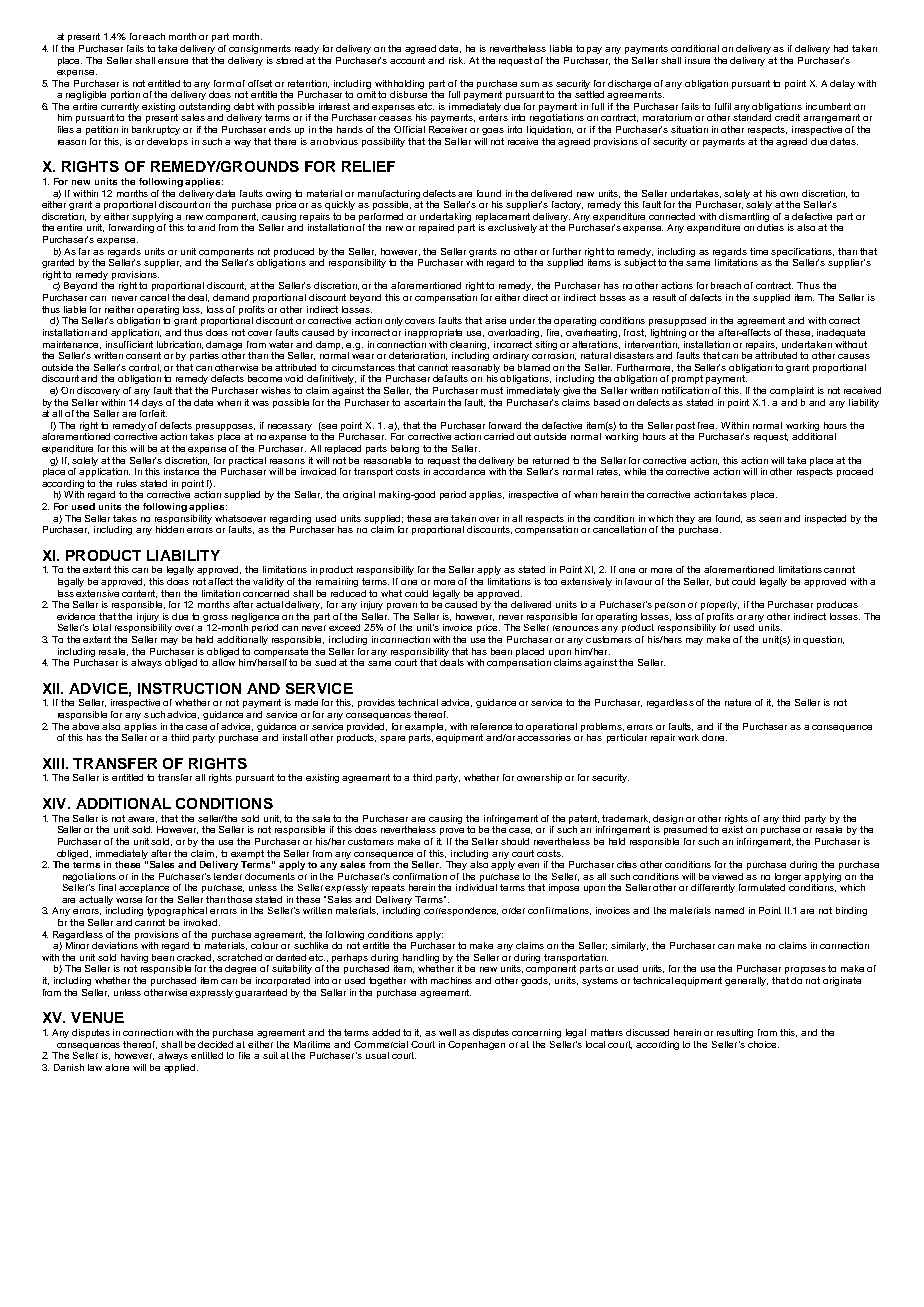 The width and height of the screenshot is (924, 1307). What do you see at coordinates (181, 1068) in the screenshot?
I see `applied` at bounding box center [181, 1068].
